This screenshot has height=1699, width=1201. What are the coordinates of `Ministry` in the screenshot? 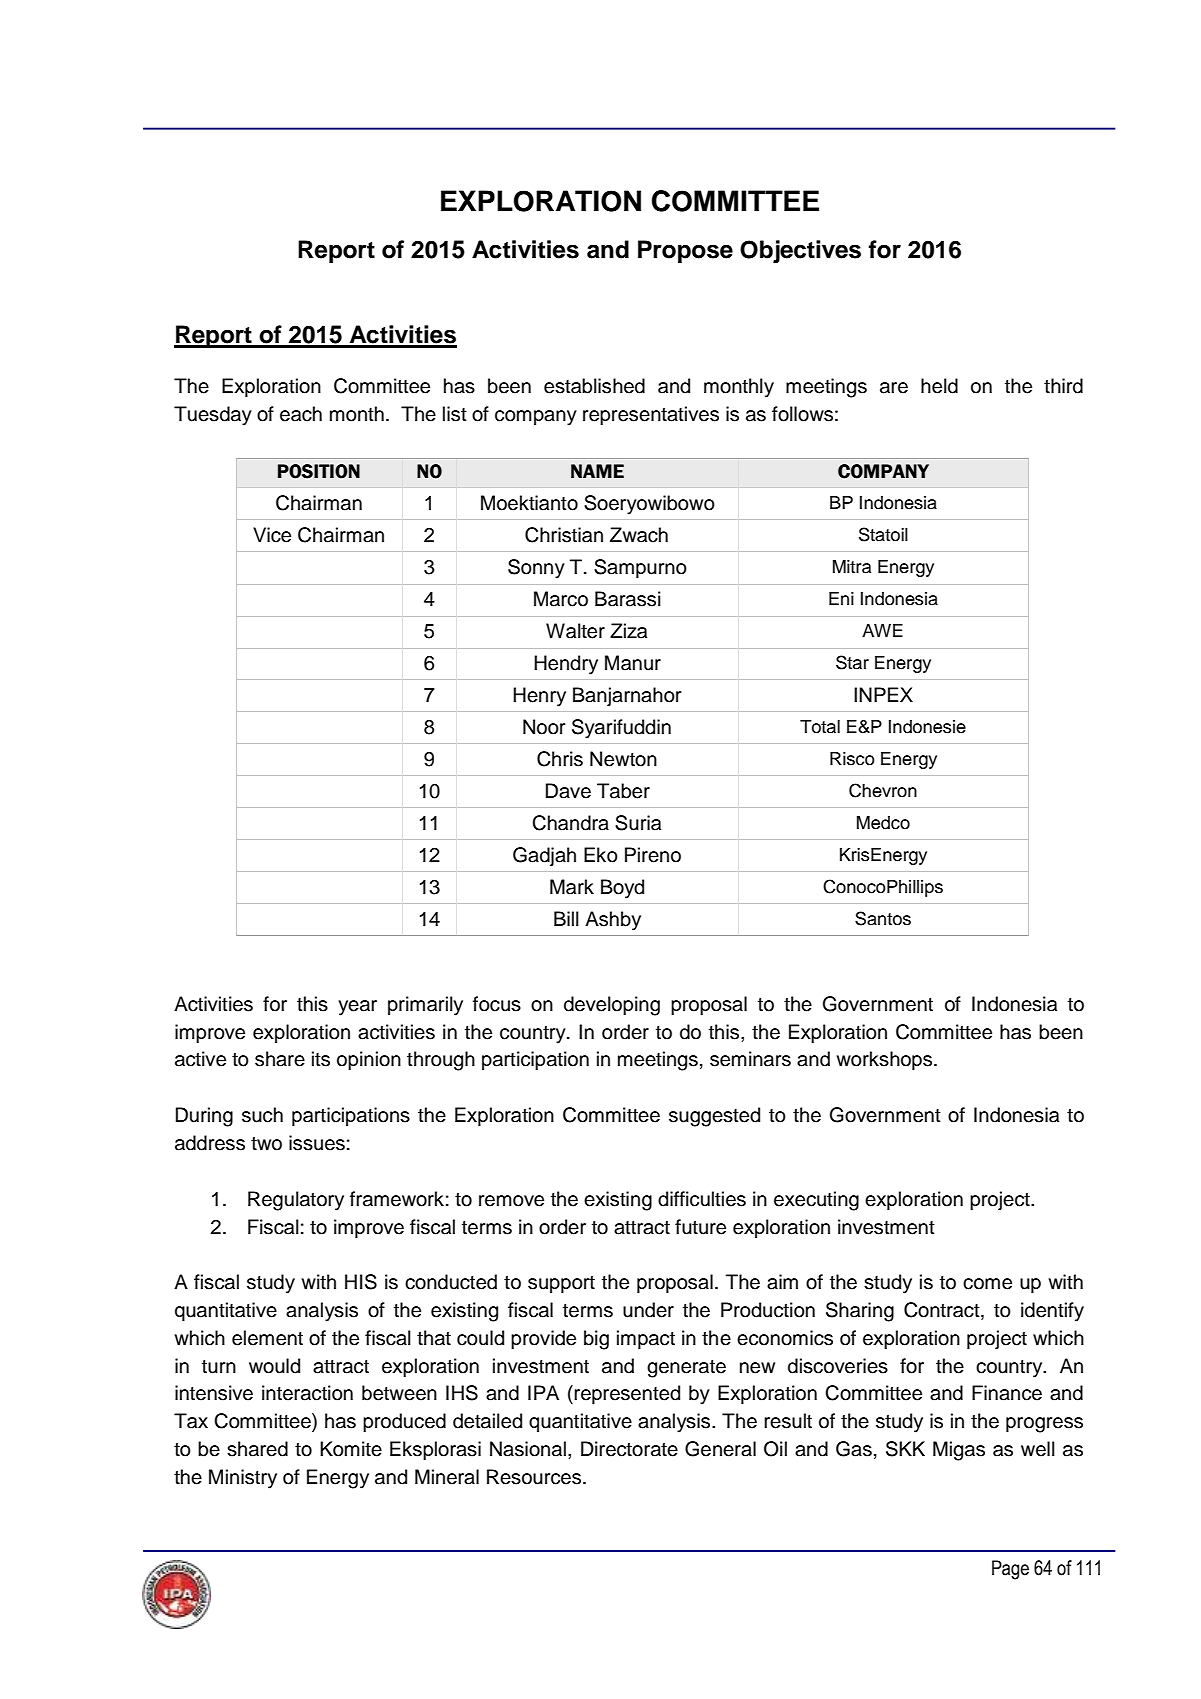 It's located at (243, 1479).
